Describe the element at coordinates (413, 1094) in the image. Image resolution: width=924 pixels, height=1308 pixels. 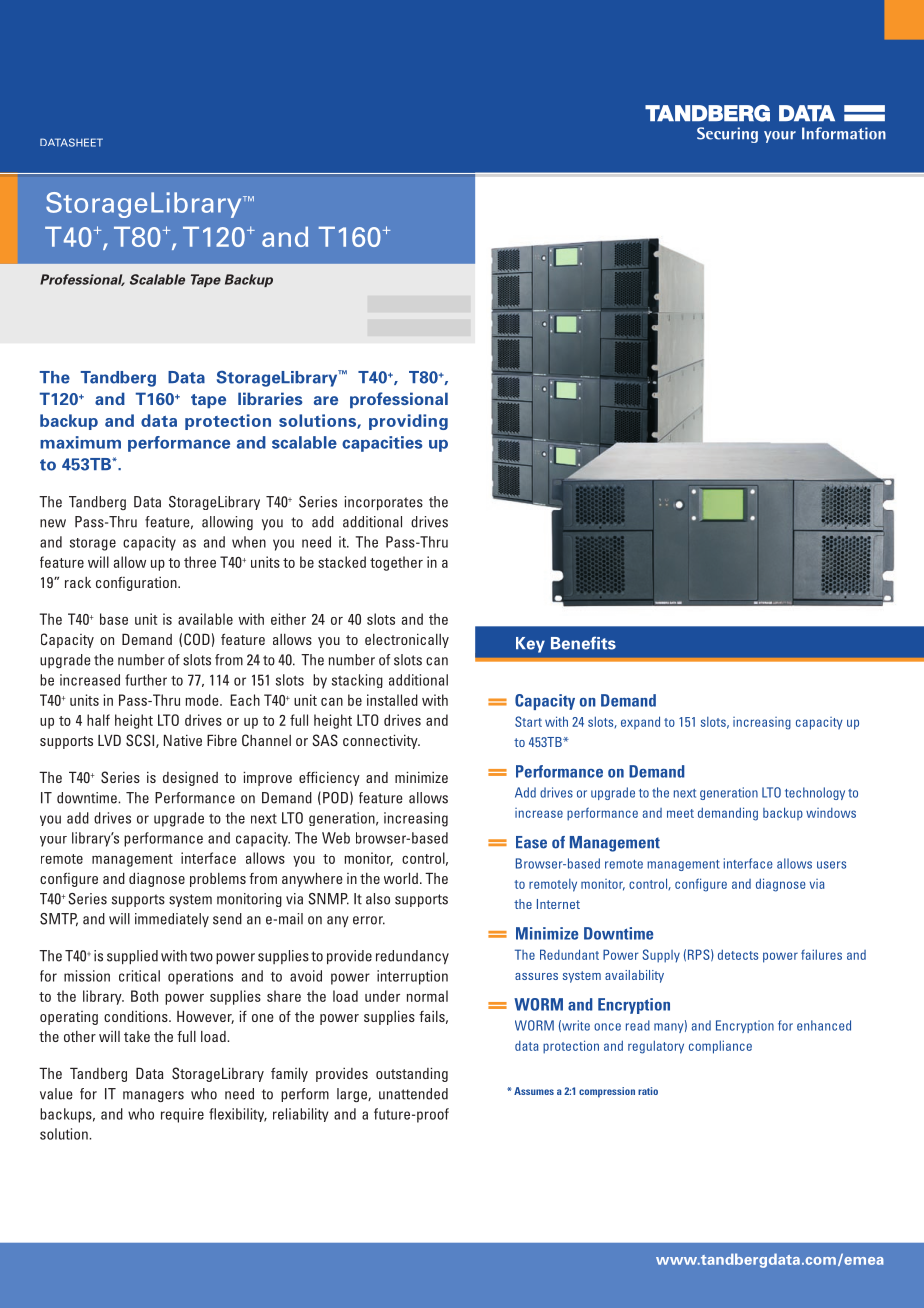
I see `unattended` at that location.
